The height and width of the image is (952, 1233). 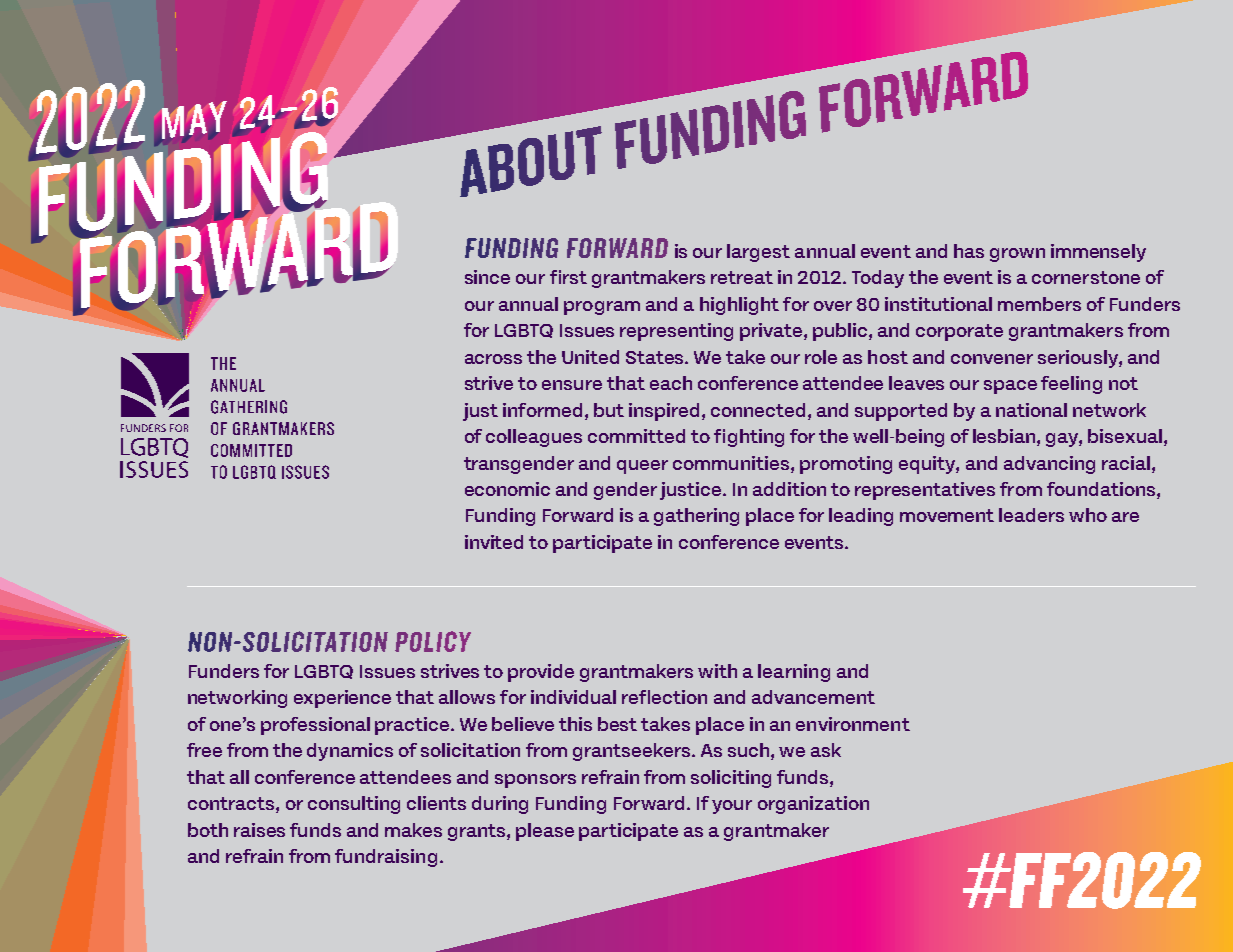 I want to click on raises, so click(x=259, y=830).
